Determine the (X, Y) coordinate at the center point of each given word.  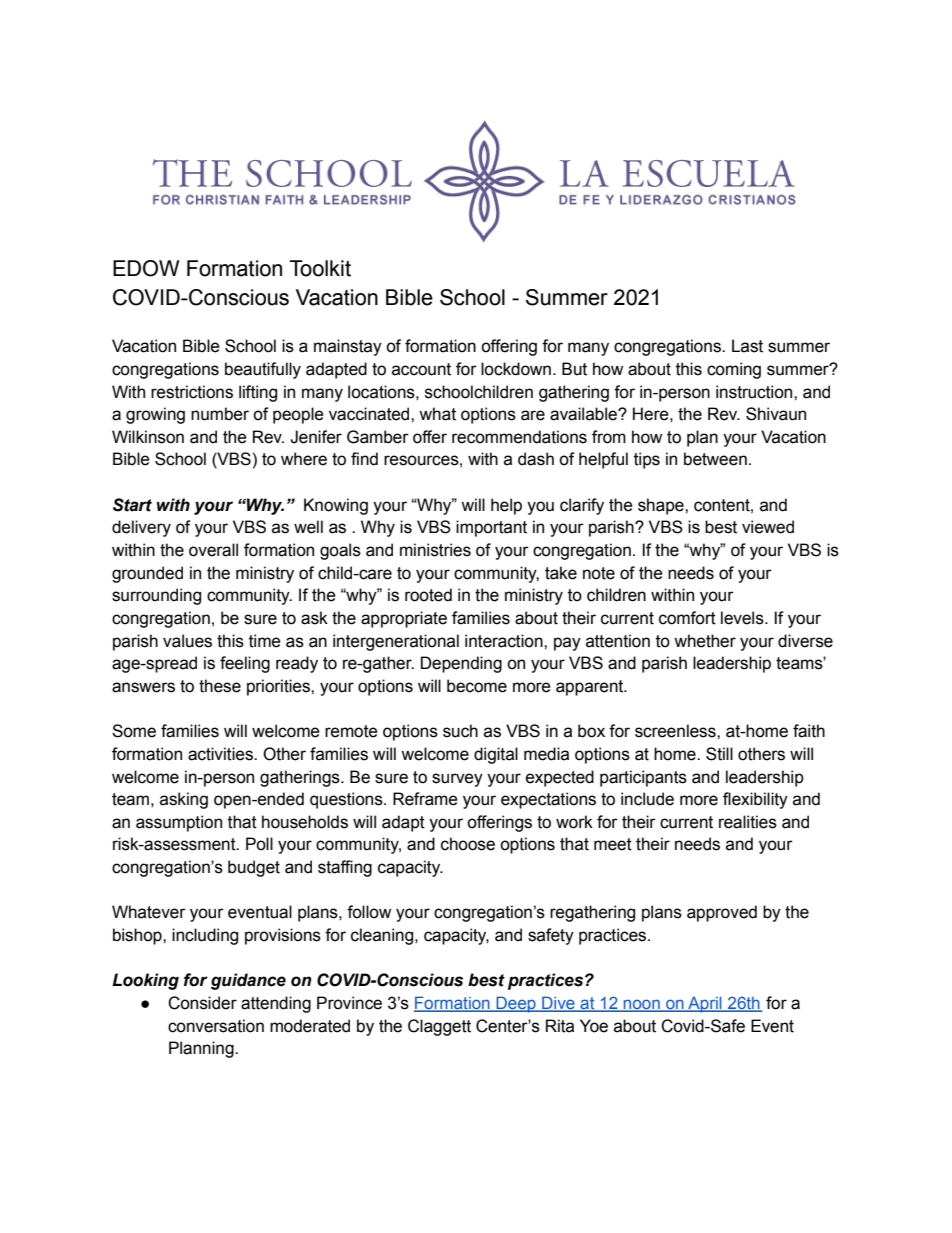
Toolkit (320, 268)
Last (747, 346)
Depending (461, 664)
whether (705, 641)
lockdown (516, 369)
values (187, 641)
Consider (202, 1003)
